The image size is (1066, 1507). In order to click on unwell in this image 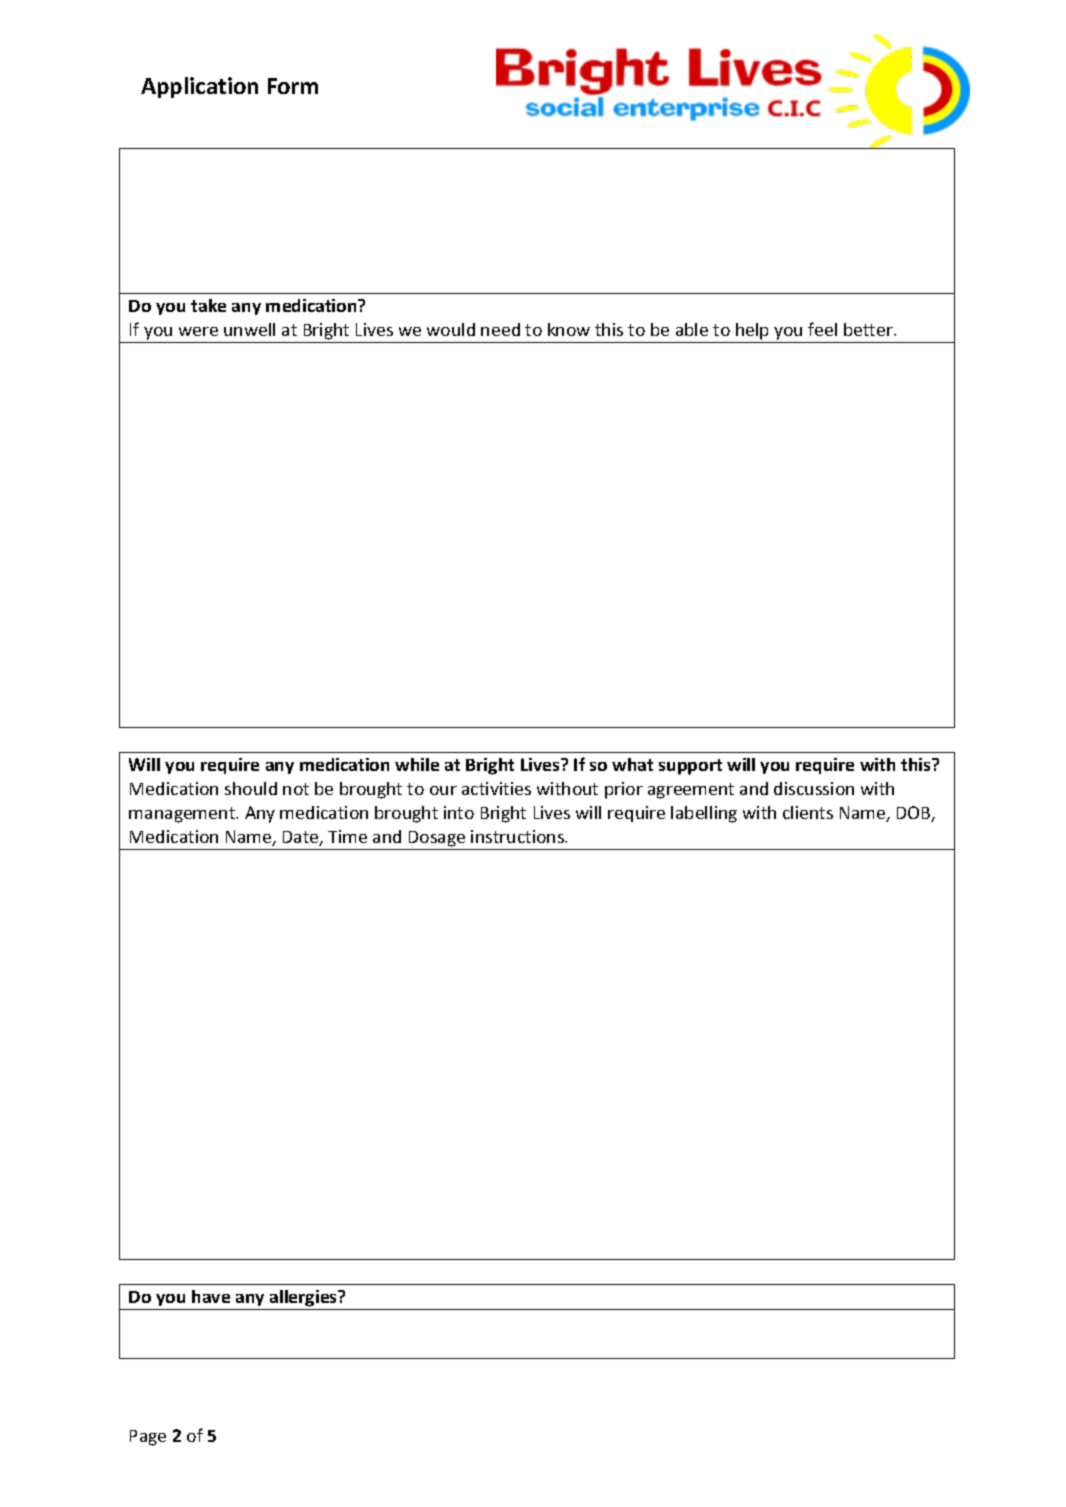, I will do `click(249, 329)`.
